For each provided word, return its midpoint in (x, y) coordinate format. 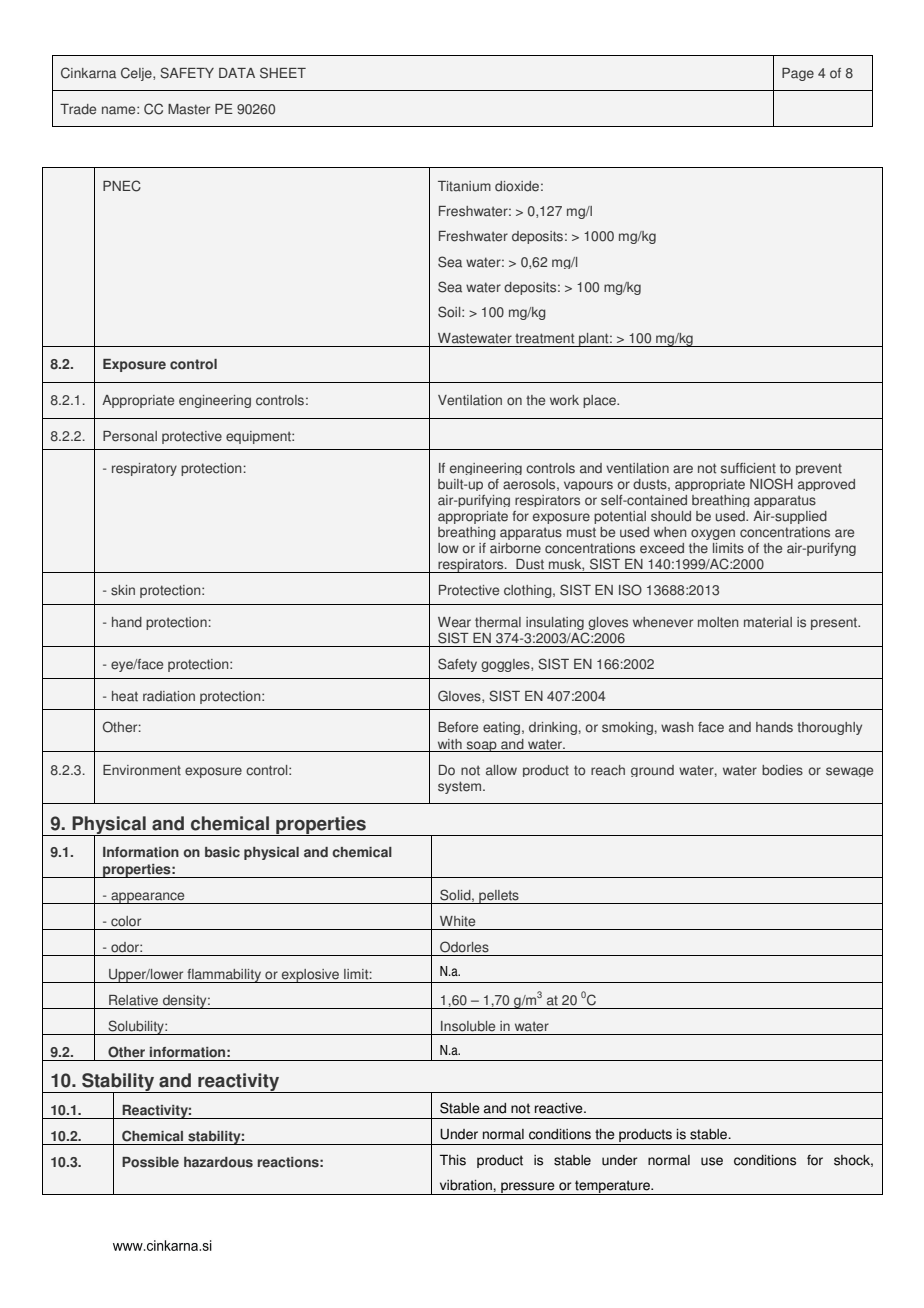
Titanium (464, 186)
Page (798, 74)
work (564, 400)
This (453, 1160)
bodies (782, 770)
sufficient (748, 468)
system (461, 787)
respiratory (144, 469)
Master (189, 109)
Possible (150, 1162)
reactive (560, 1108)
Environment (142, 770)
